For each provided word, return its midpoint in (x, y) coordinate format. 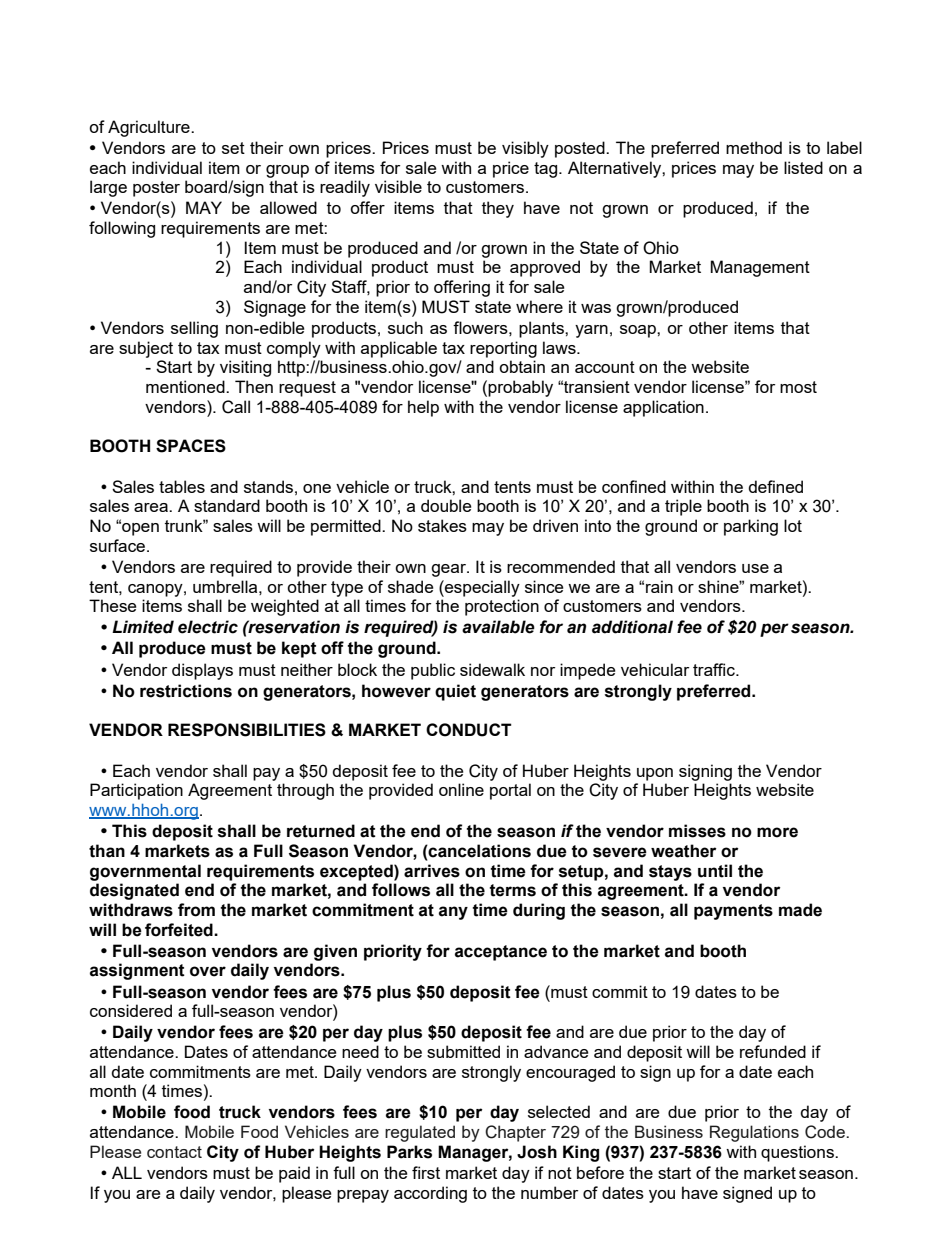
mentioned (186, 386)
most (798, 387)
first (426, 1172)
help (423, 408)
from (196, 910)
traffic (715, 669)
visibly (525, 149)
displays (202, 671)
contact (174, 1152)
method (754, 147)
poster (156, 189)
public (433, 671)
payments (733, 912)
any (453, 913)
